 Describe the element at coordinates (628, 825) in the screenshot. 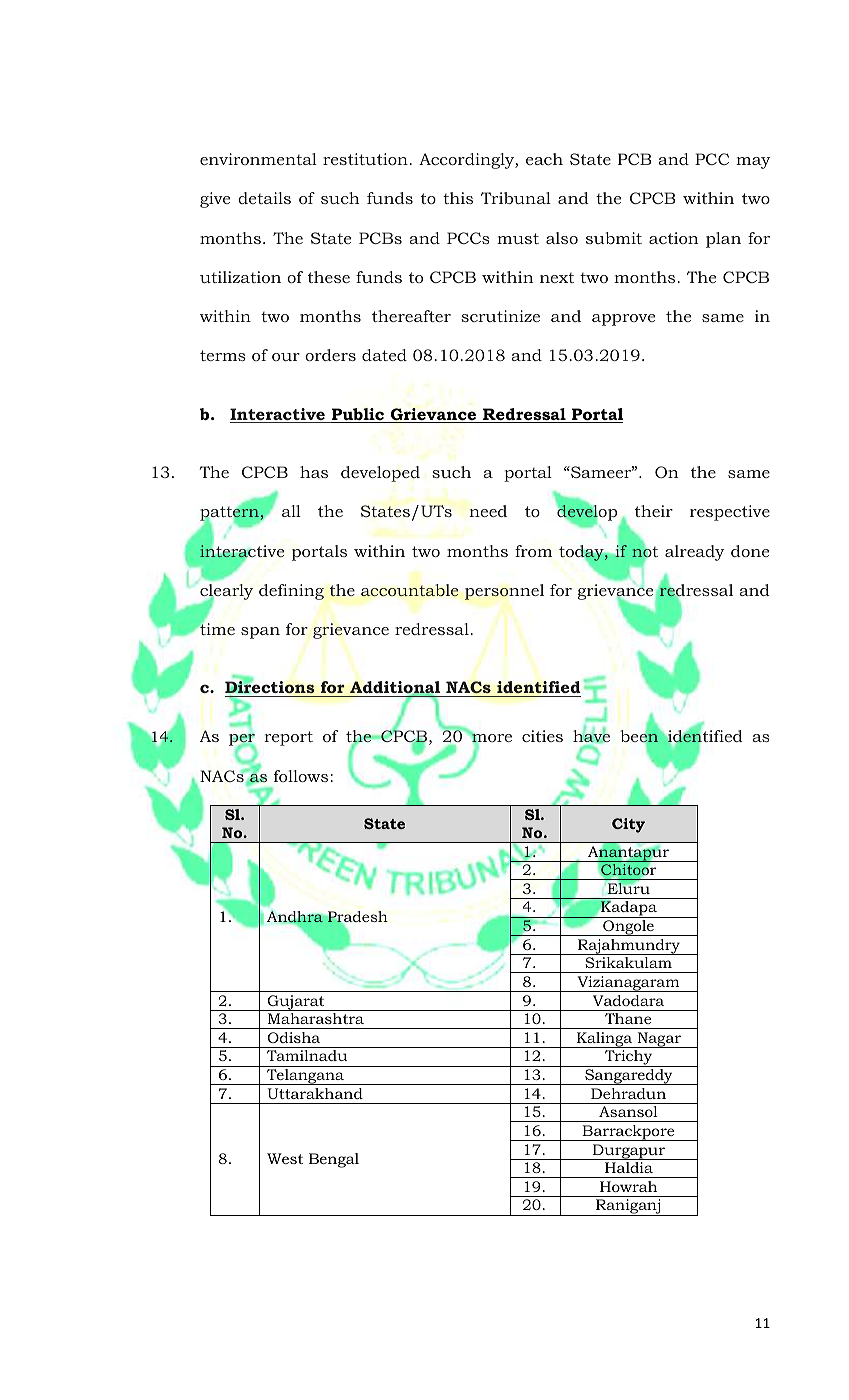

I see `City` at that location.
